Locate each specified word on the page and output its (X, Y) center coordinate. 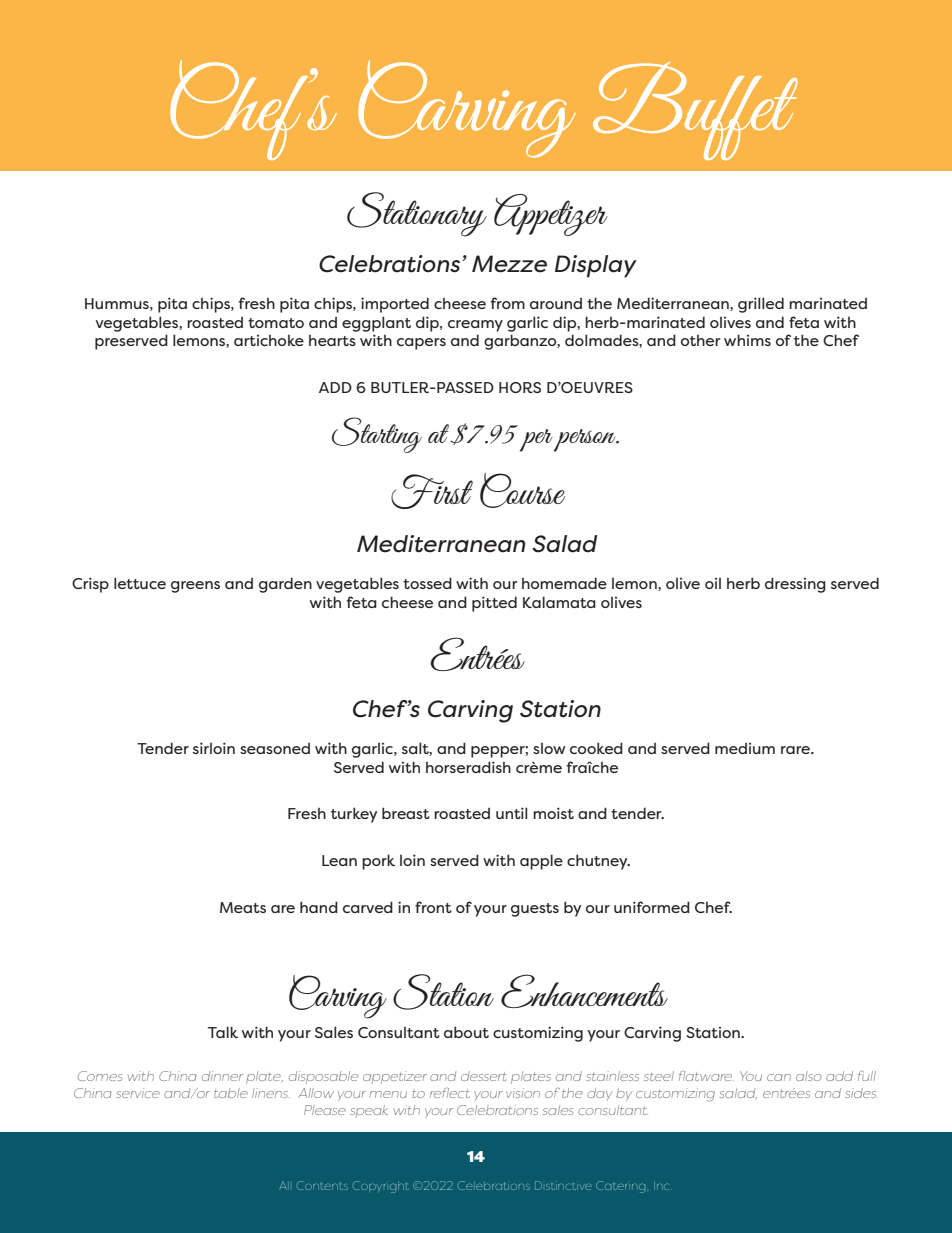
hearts (332, 340)
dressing (795, 585)
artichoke (269, 340)
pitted (494, 604)
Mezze (509, 264)
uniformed (652, 907)
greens (195, 587)
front (433, 907)
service (138, 1093)
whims (747, 340)
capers (421, 344)
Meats (243, 907)
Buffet (695, 111)
